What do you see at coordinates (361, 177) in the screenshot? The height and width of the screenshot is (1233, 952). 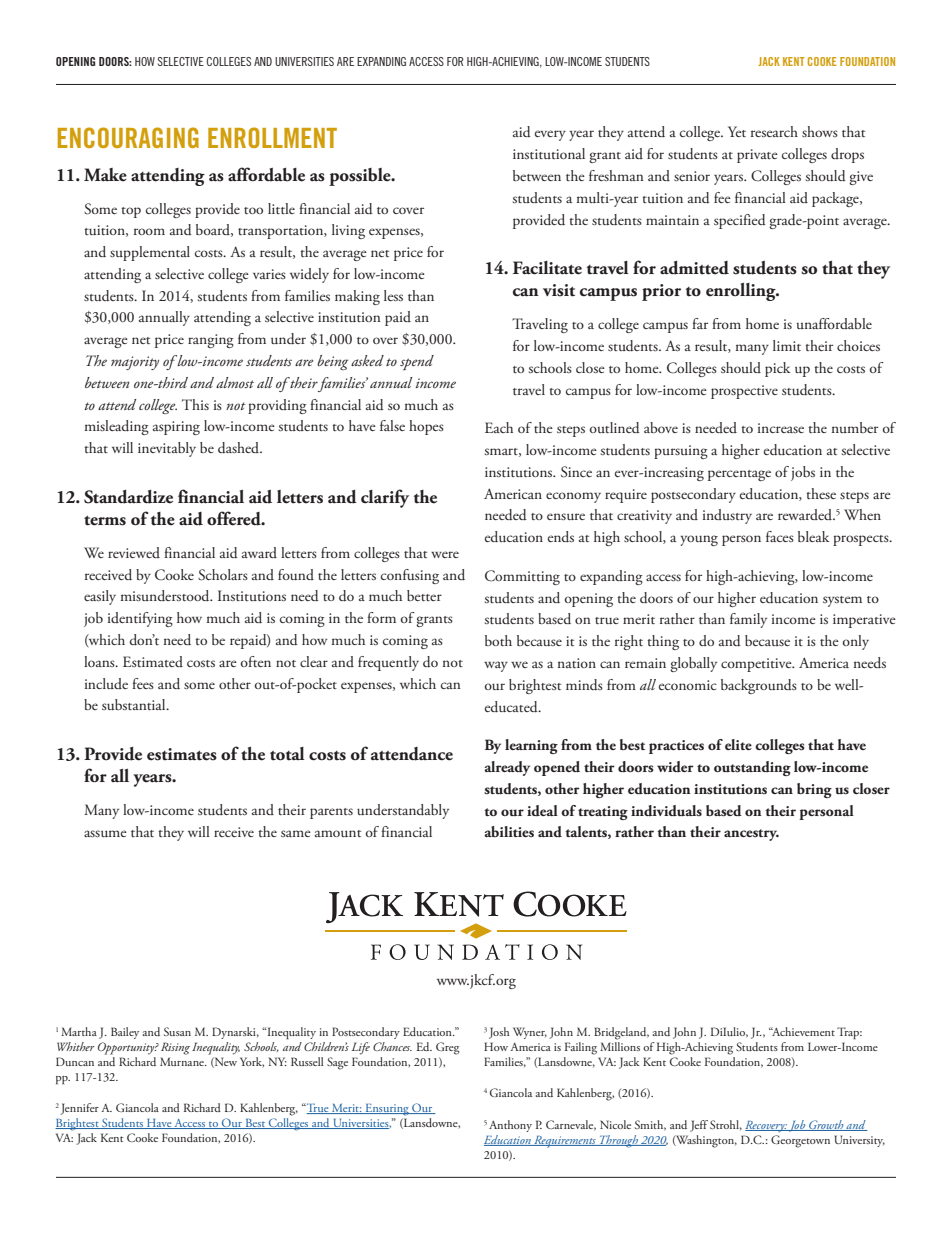 I see `possible` at bounding box center [361, 177].
